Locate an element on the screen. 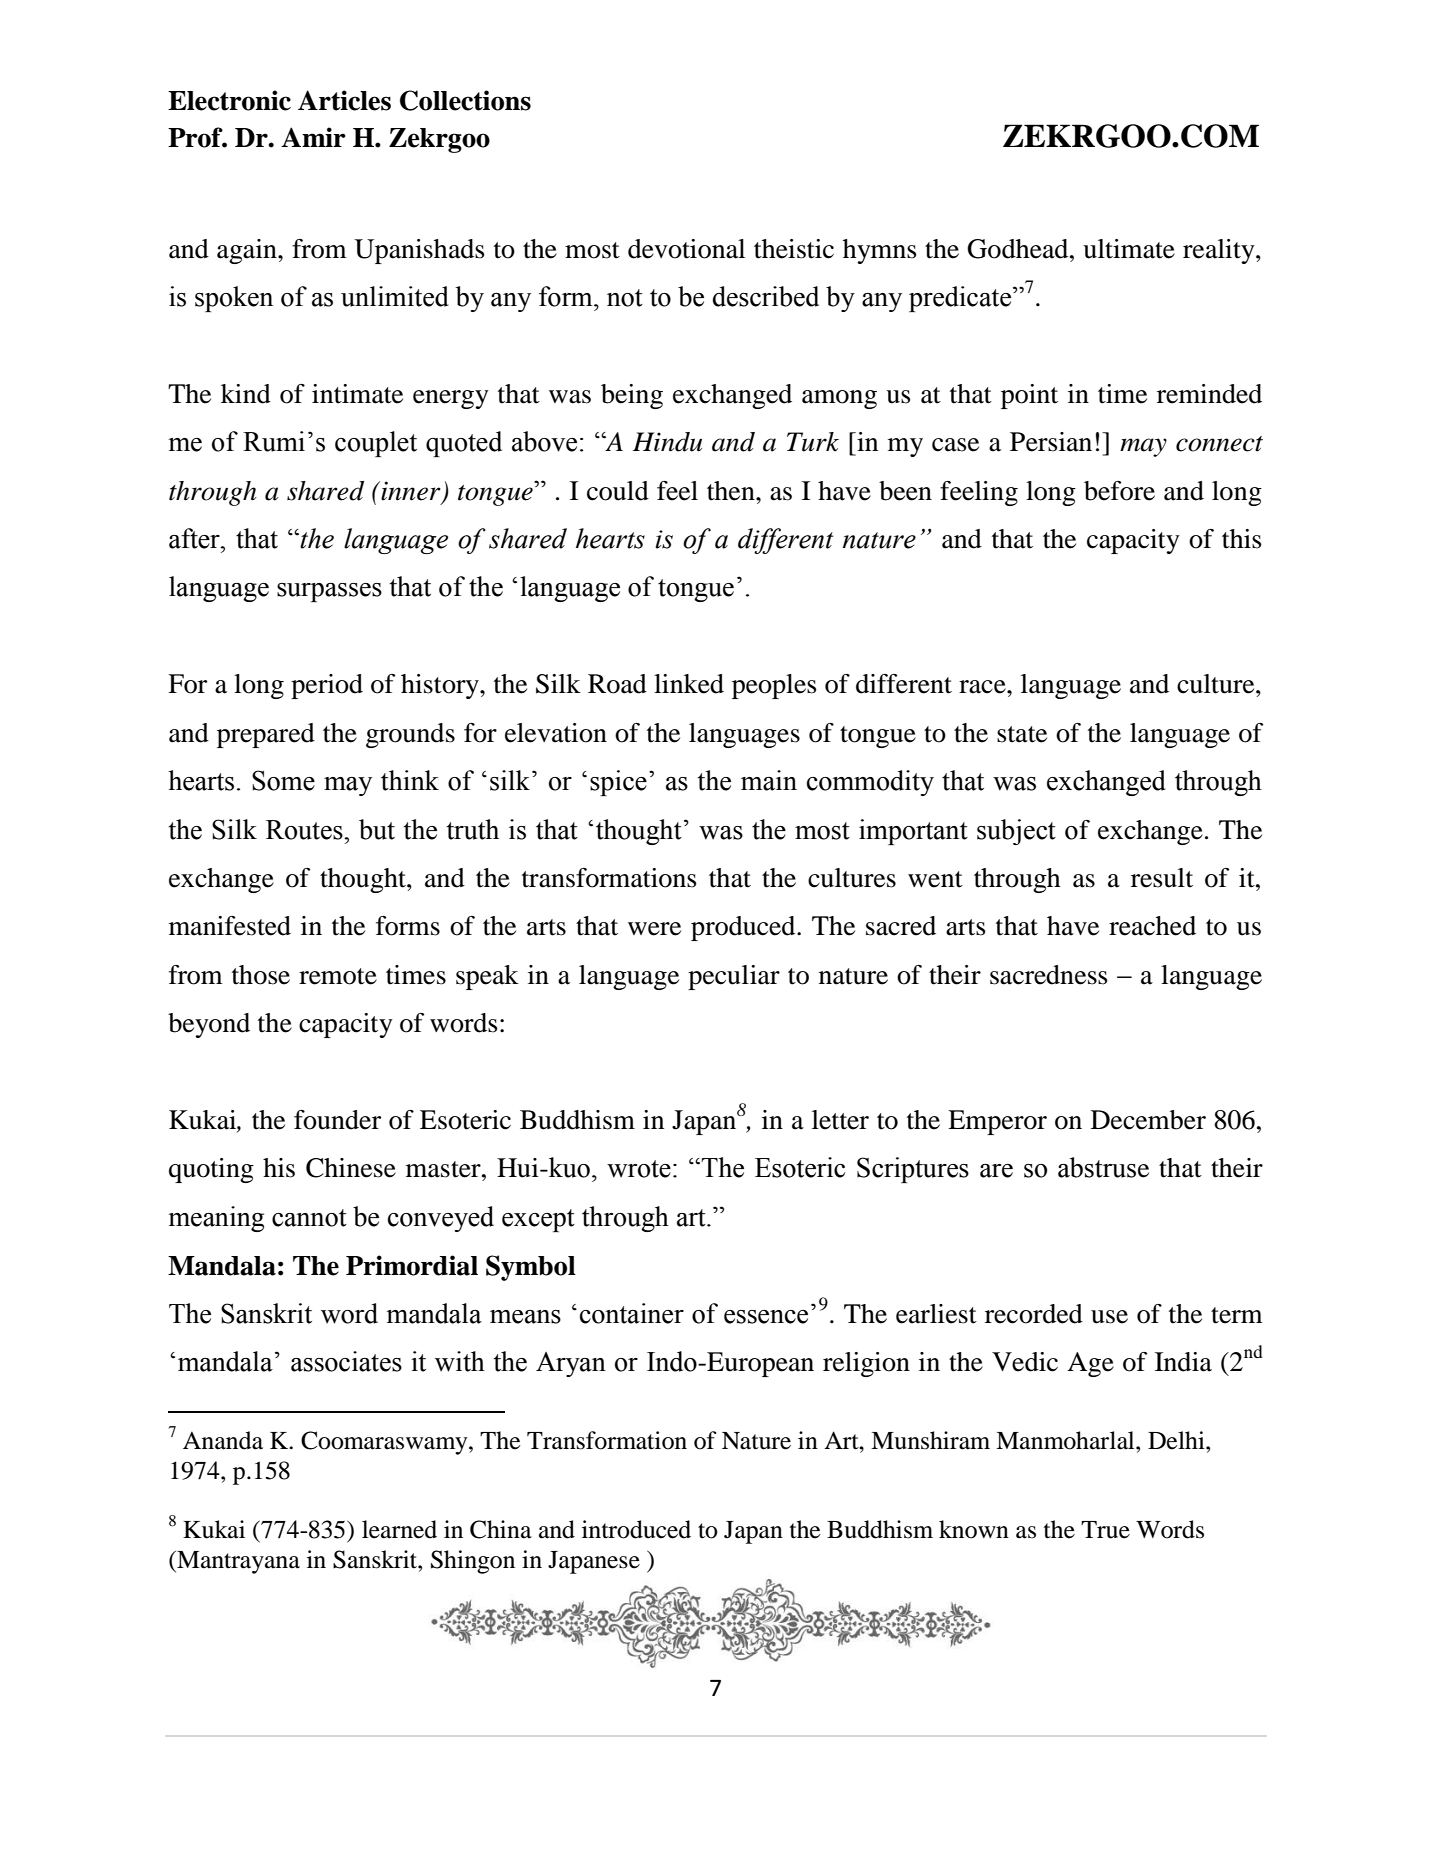  period is located at coordinates (327, 686).
